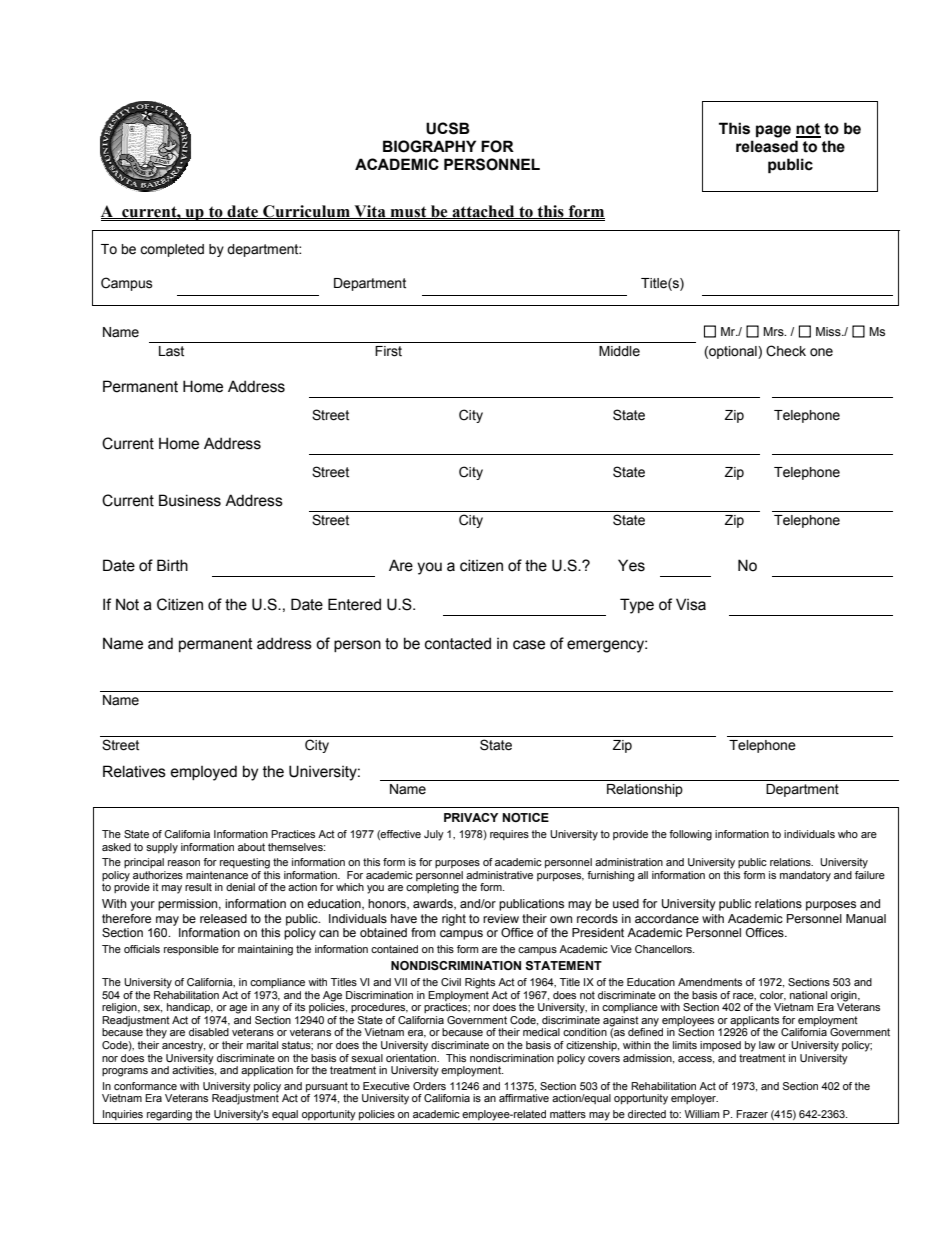  What do you see at coordinates (786, 351) in the screenshot?
I see `Check` at bounding box center [786, 351].
